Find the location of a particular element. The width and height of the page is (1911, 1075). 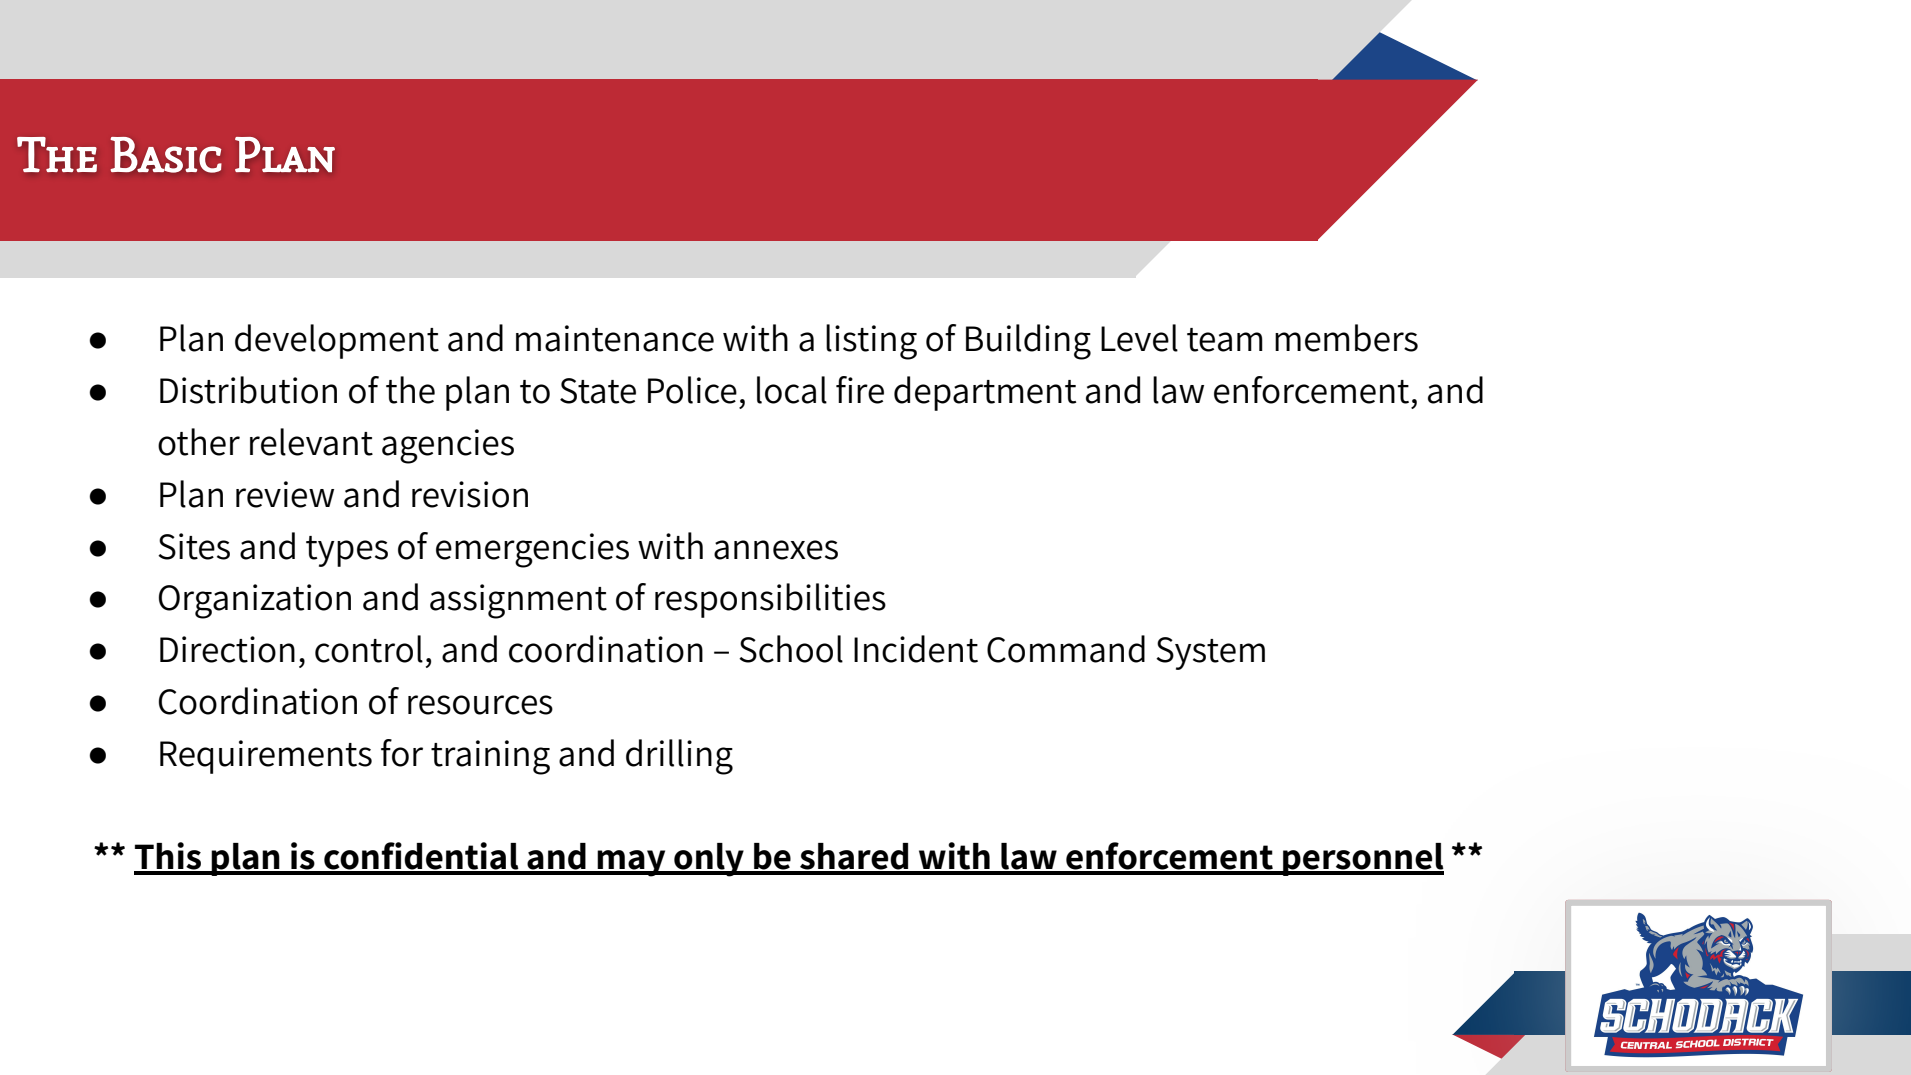

local is located at coordinates (792, 390).
